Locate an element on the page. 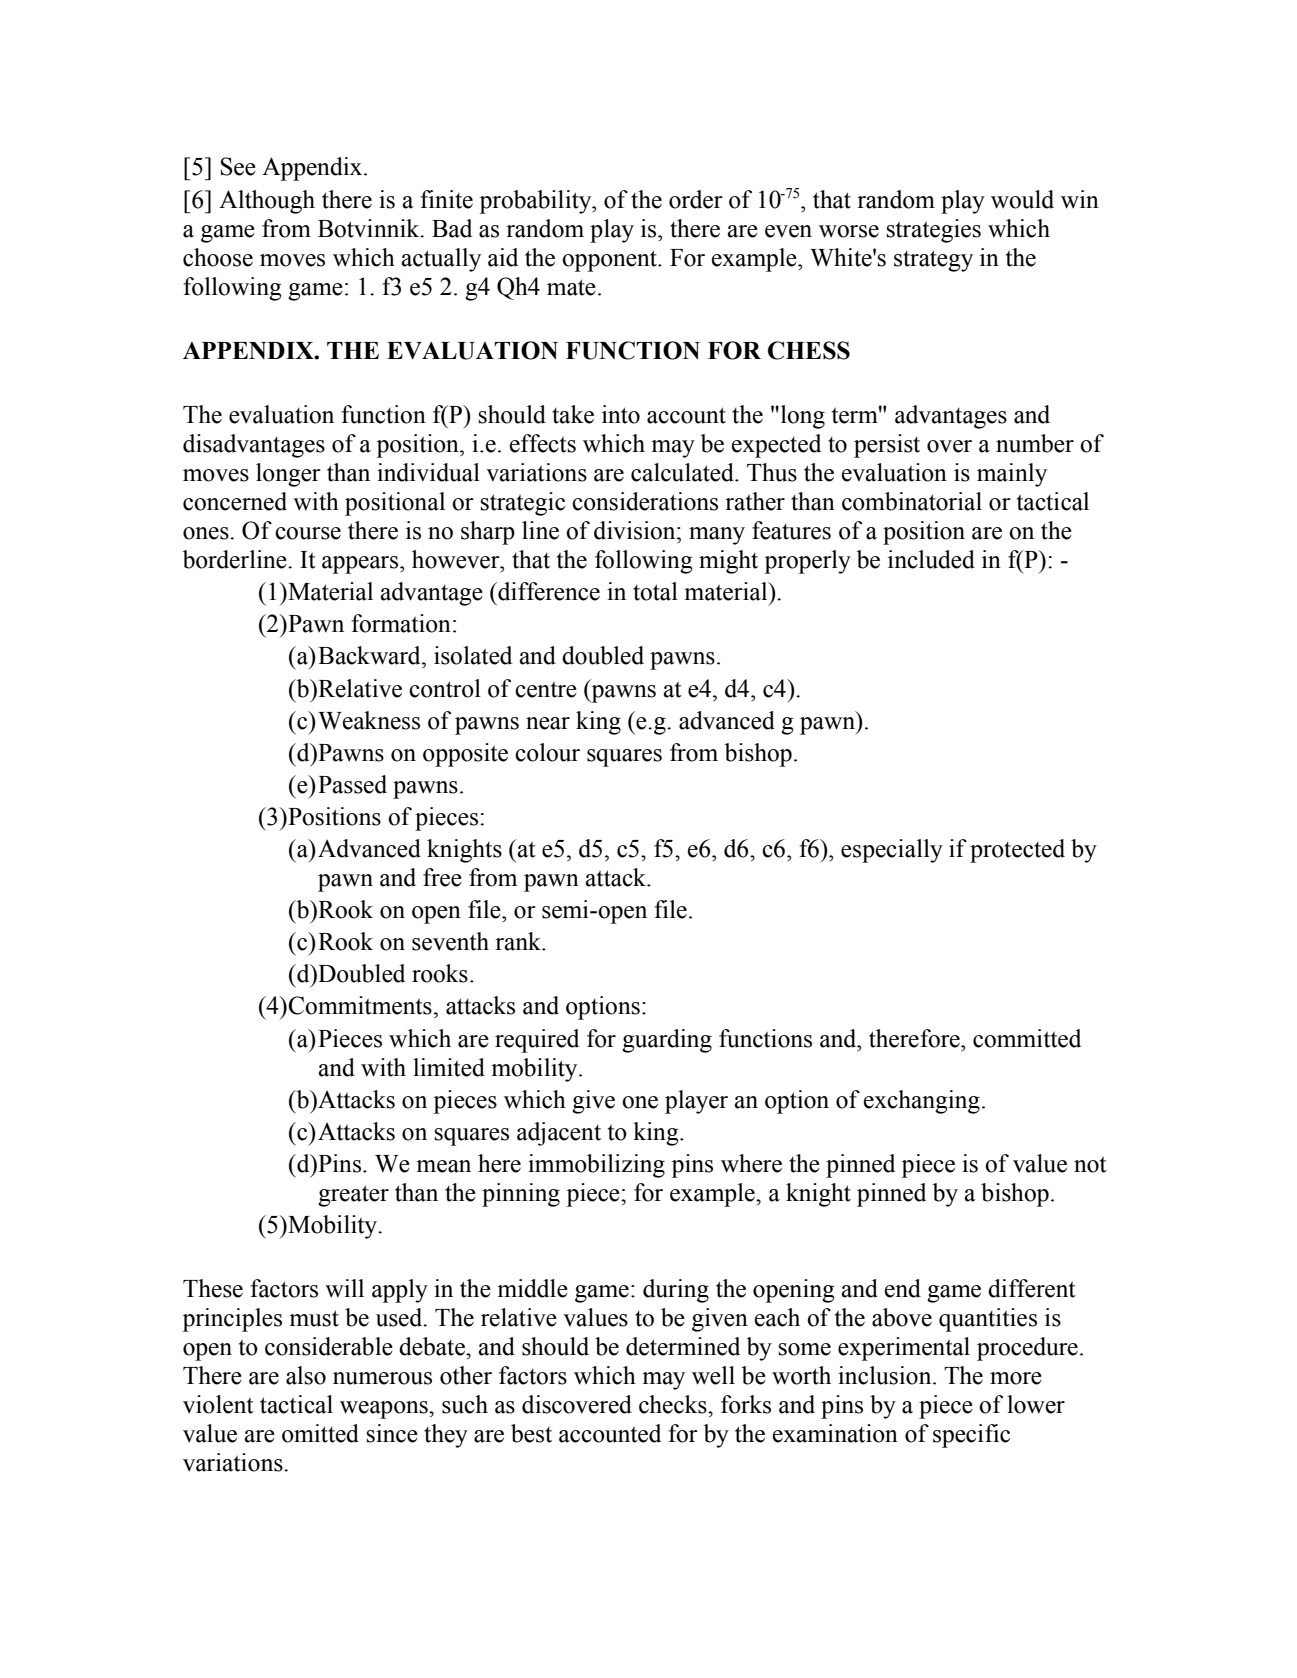 Image resolution: width=1297 pixels, height=1678 pixels. greater is located at coordinates (353, 1196).
